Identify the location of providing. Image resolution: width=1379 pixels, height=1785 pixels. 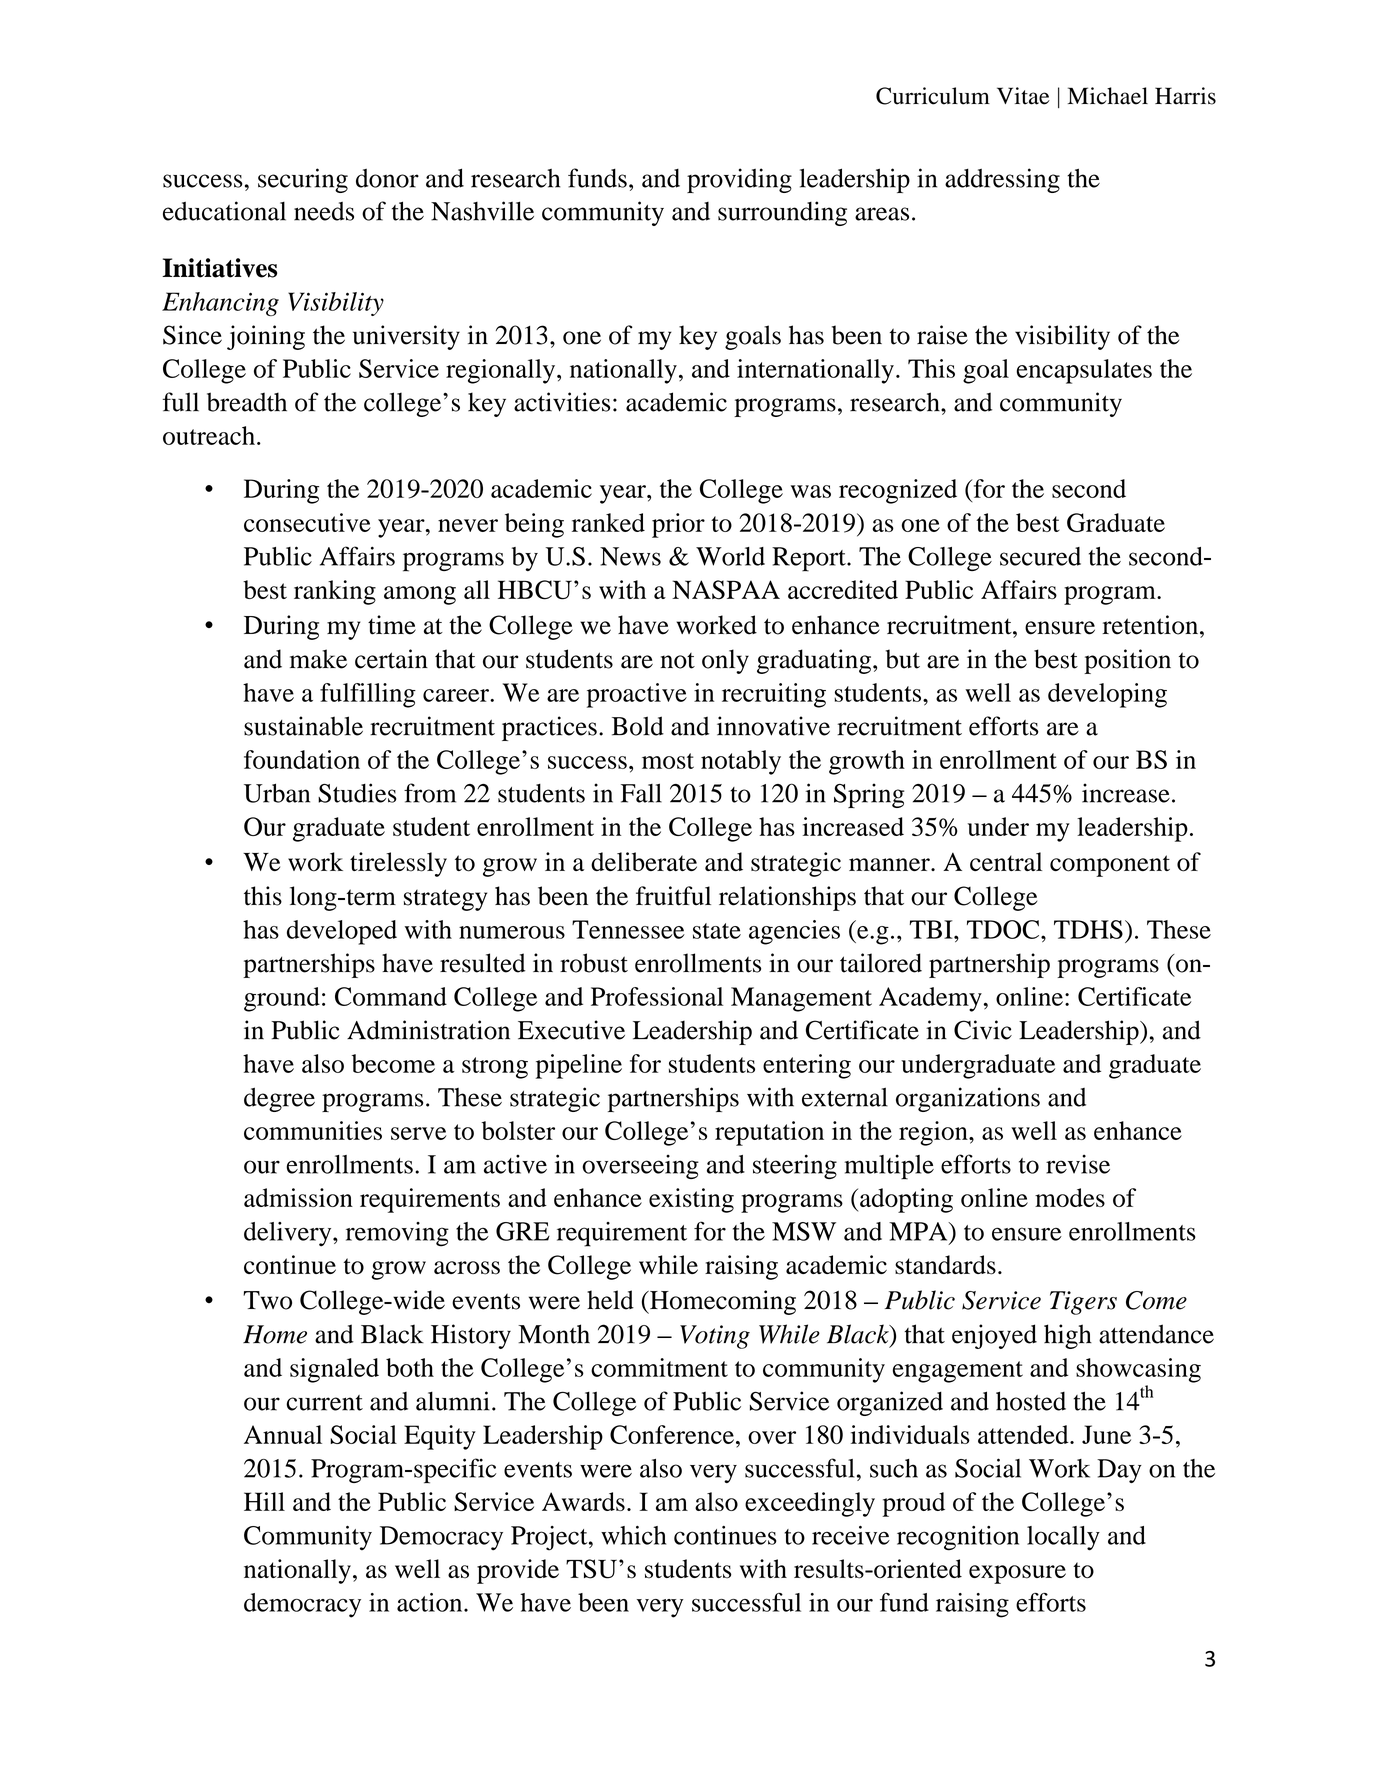
(739, 180).
